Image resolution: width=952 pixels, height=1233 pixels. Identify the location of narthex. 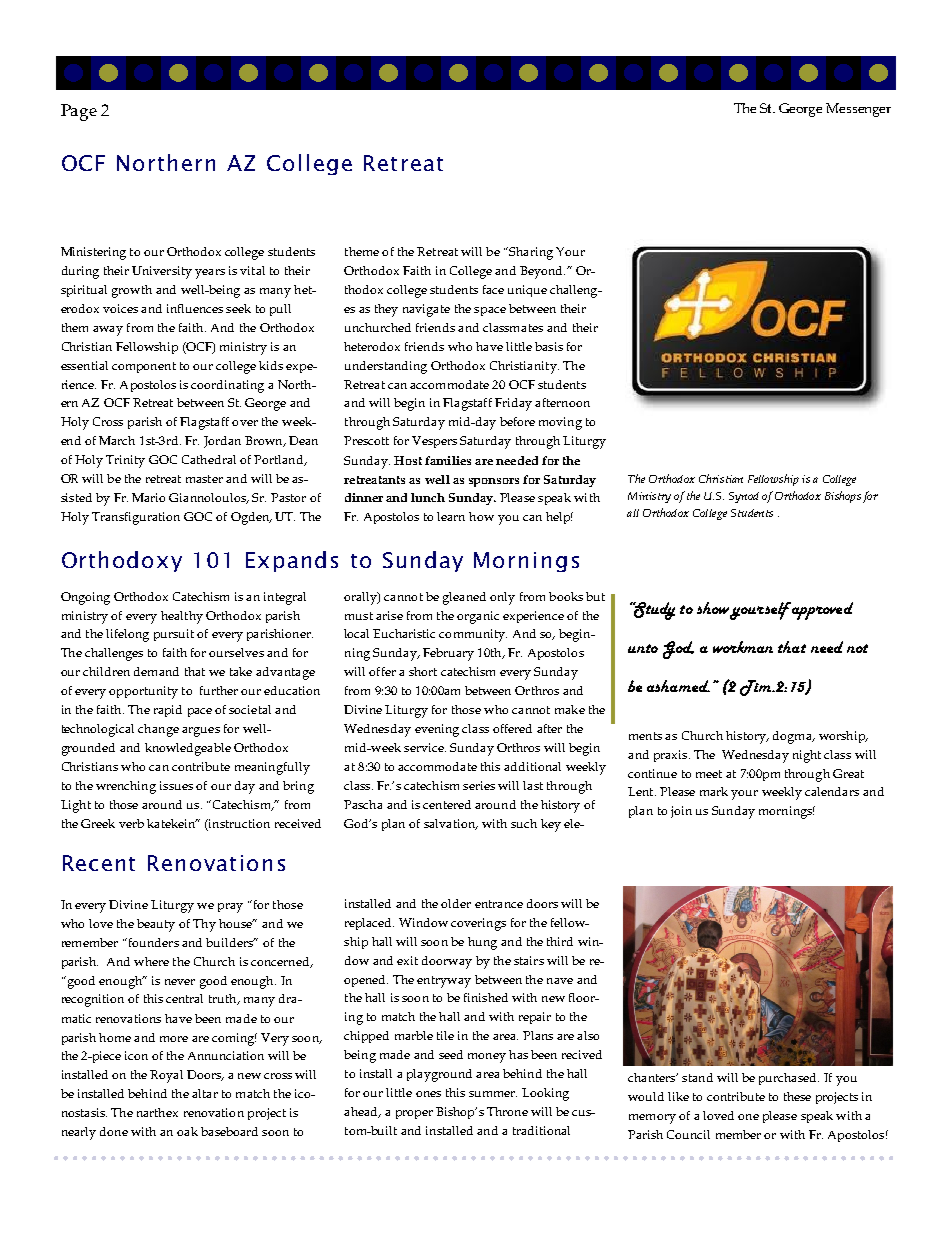
(157, 1112).
